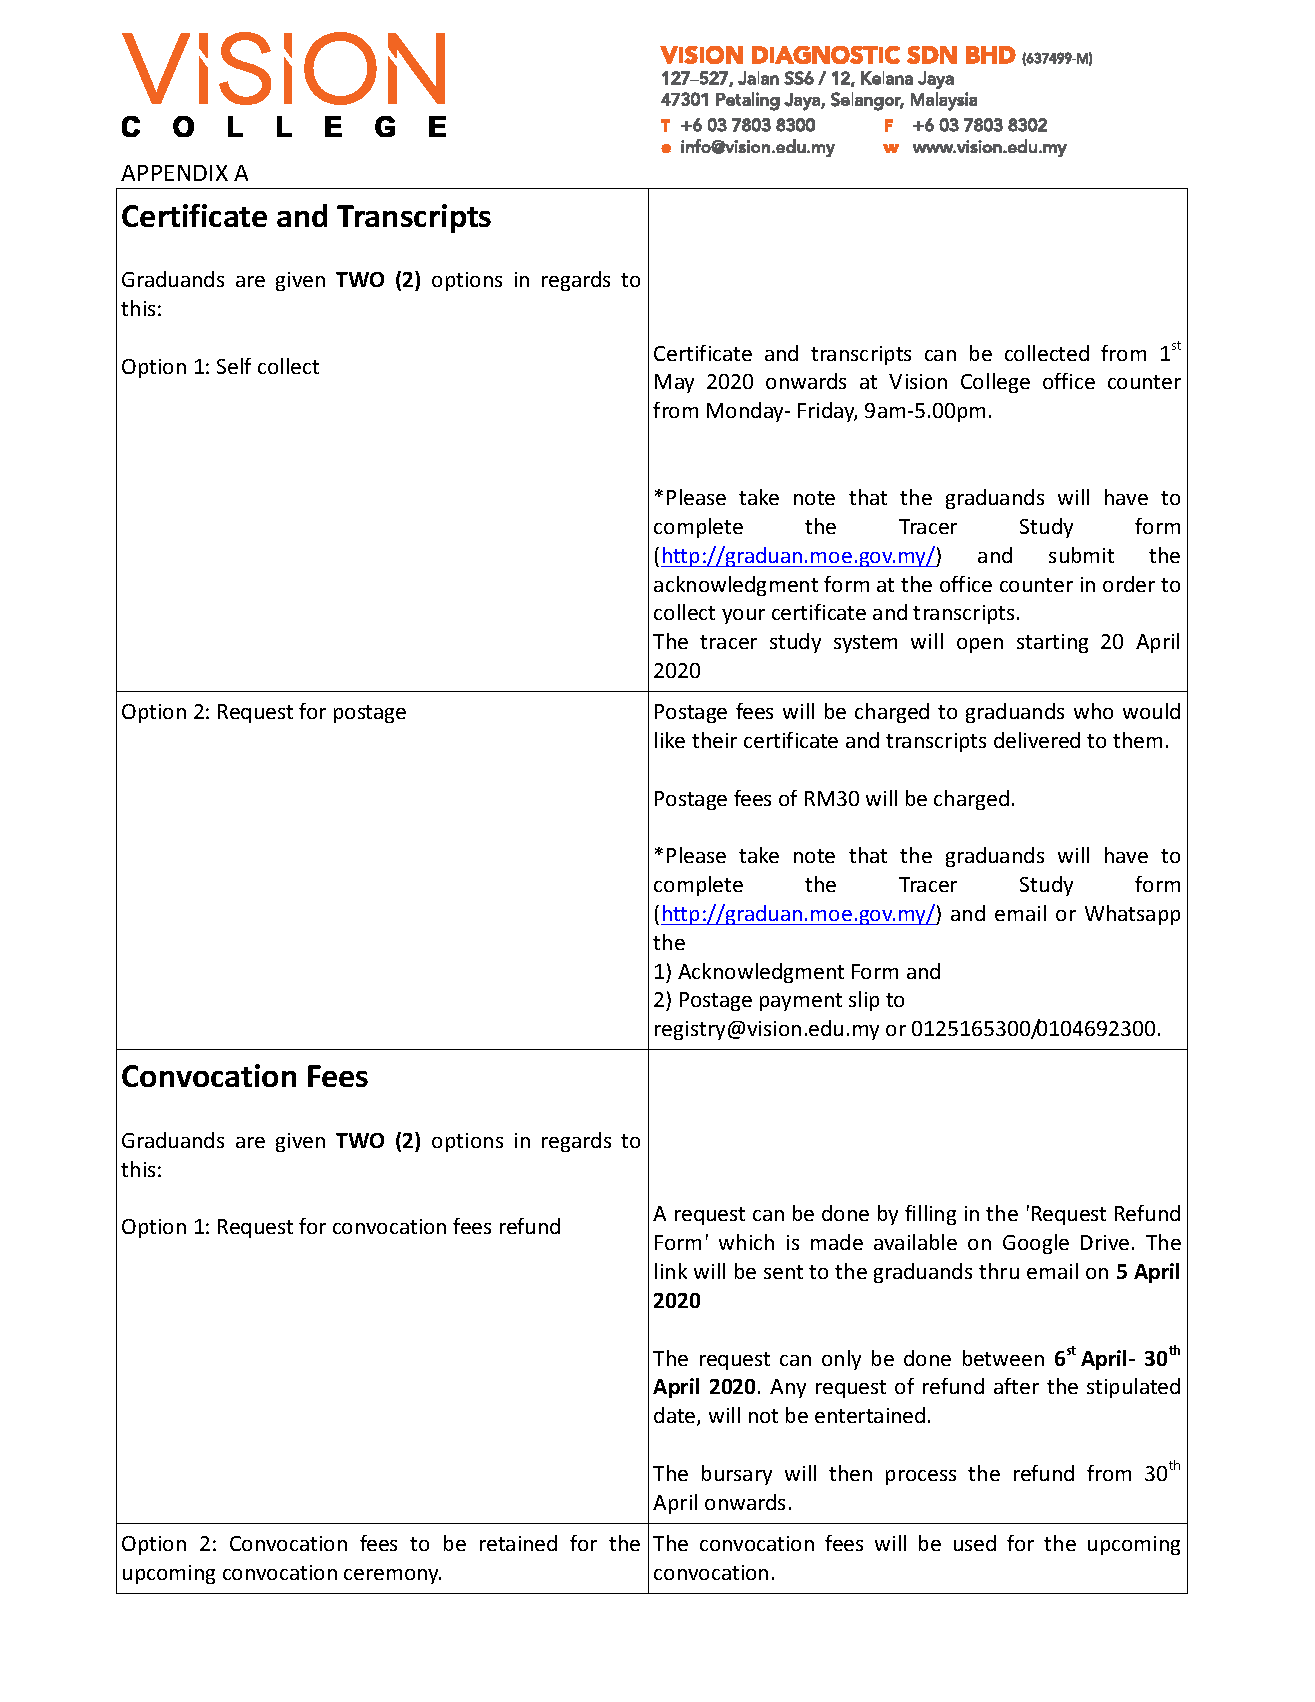 This screenshot has height=1702, width=1315. What do you see at coordinates (975, 1543) in the screenshot?
I see `used` at bounding box center [975, 1543].
